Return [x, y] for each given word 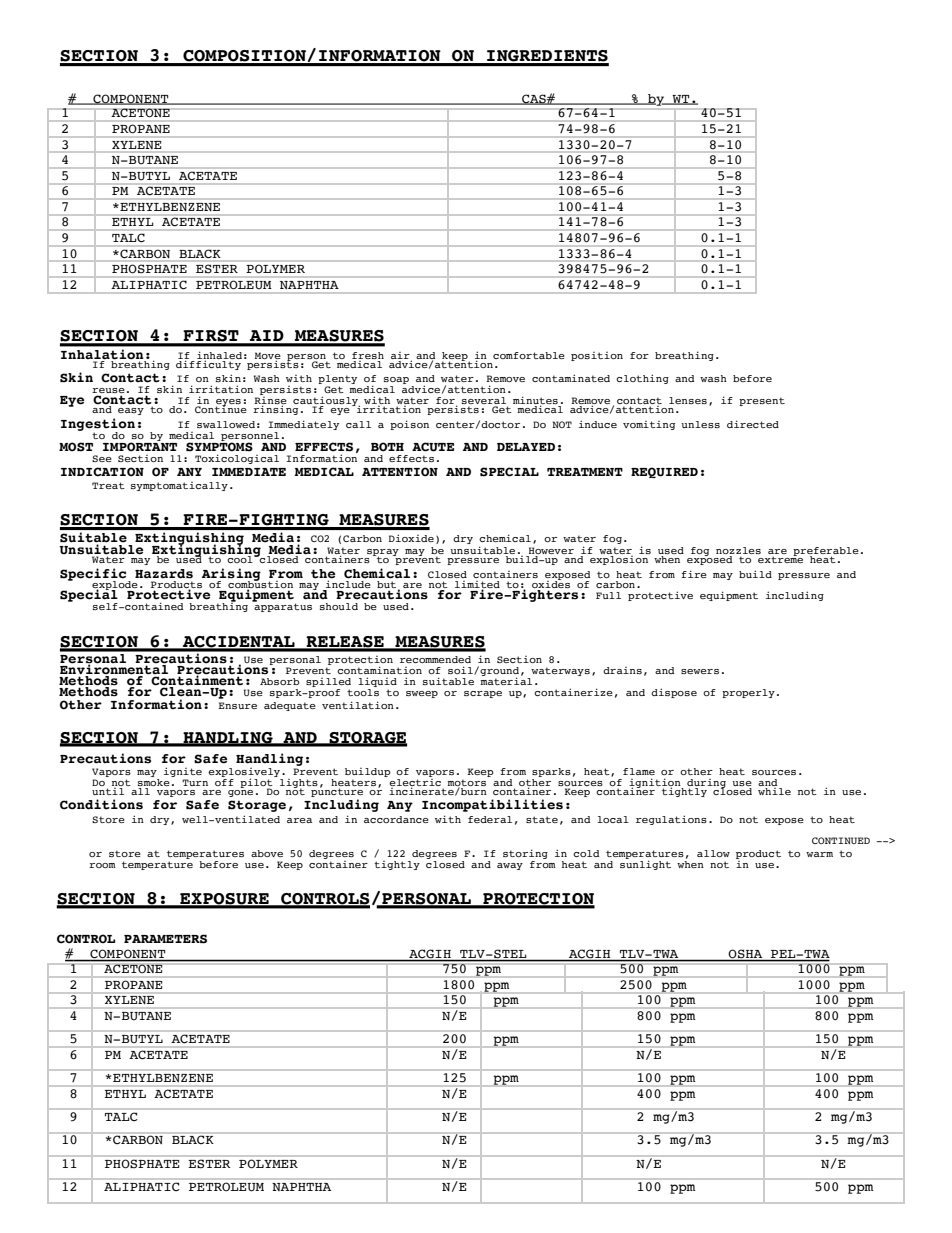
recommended [435, 659]
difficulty [209, 364]
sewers [700, 671]
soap [396, 382]
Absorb [280, 681]
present [762, 401]
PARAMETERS [165, 939]
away [510, 866]
